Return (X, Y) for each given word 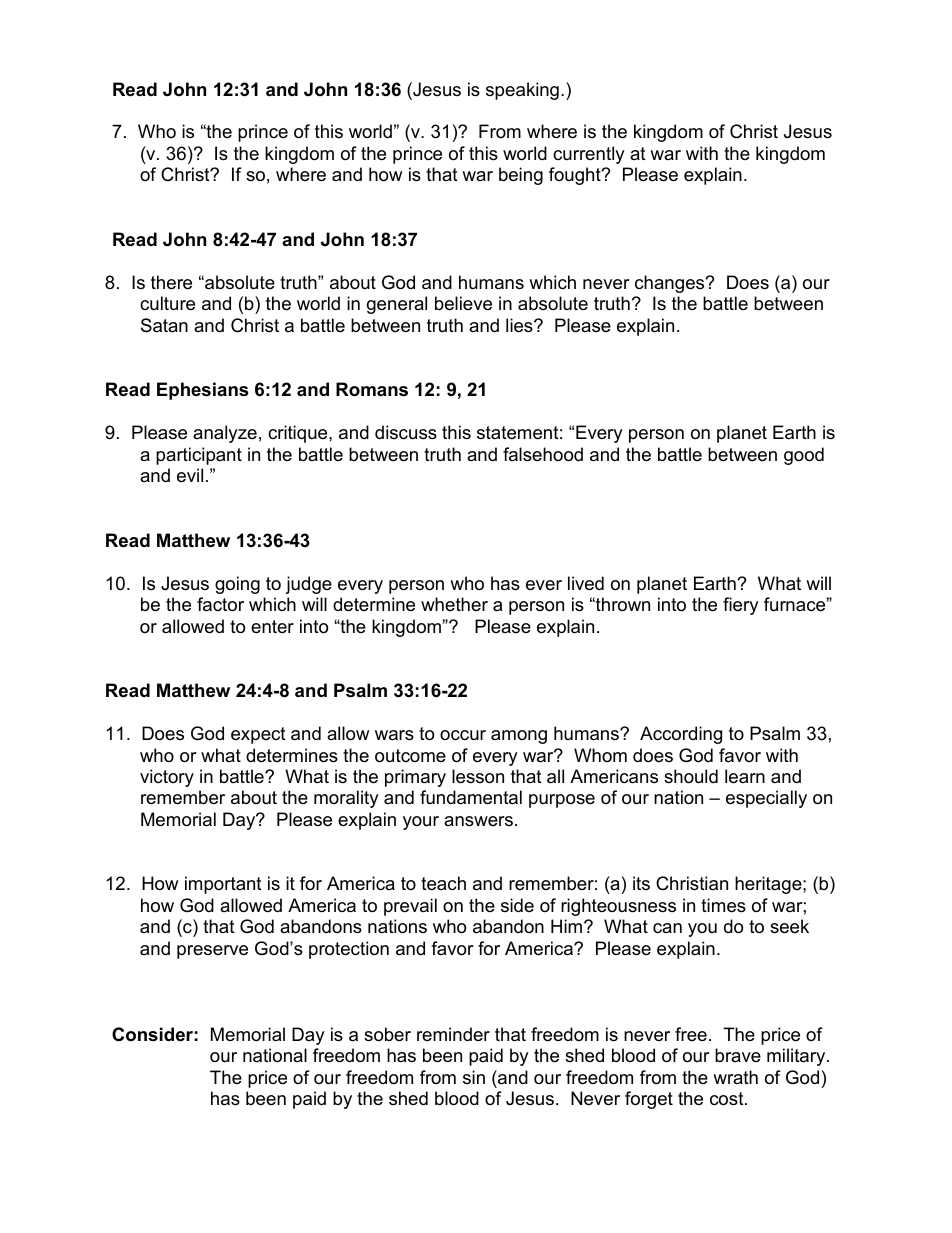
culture (167, 303)
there (171, 282)
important (223, 885)
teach (443, 883)
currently (589, 155)
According (681, 735)
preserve (212, 952)
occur (463, 735)
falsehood (543, 454)
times (723, 905)
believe (463, 303)
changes (671, 284)
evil (190, 475)
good (804, 456)
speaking (522, 91)
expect (258, 735)
